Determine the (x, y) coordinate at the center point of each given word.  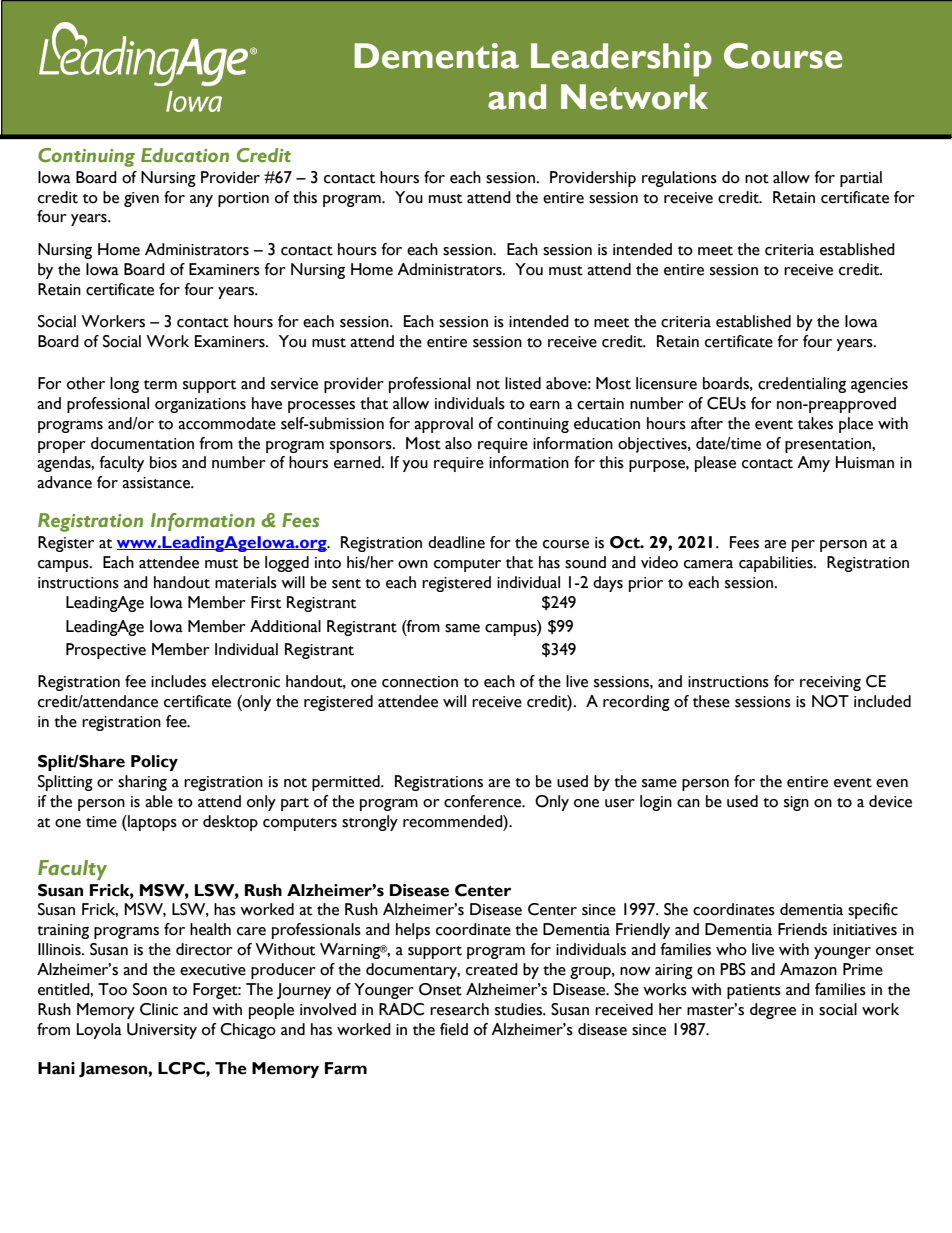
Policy (154, 763)
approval (443, 425)
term (160, 385)
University (162, 1031)
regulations (679, 179)
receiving (830, 683)
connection (420, 682)
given (141, 199)
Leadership (621, 60)
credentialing (802, 385)
